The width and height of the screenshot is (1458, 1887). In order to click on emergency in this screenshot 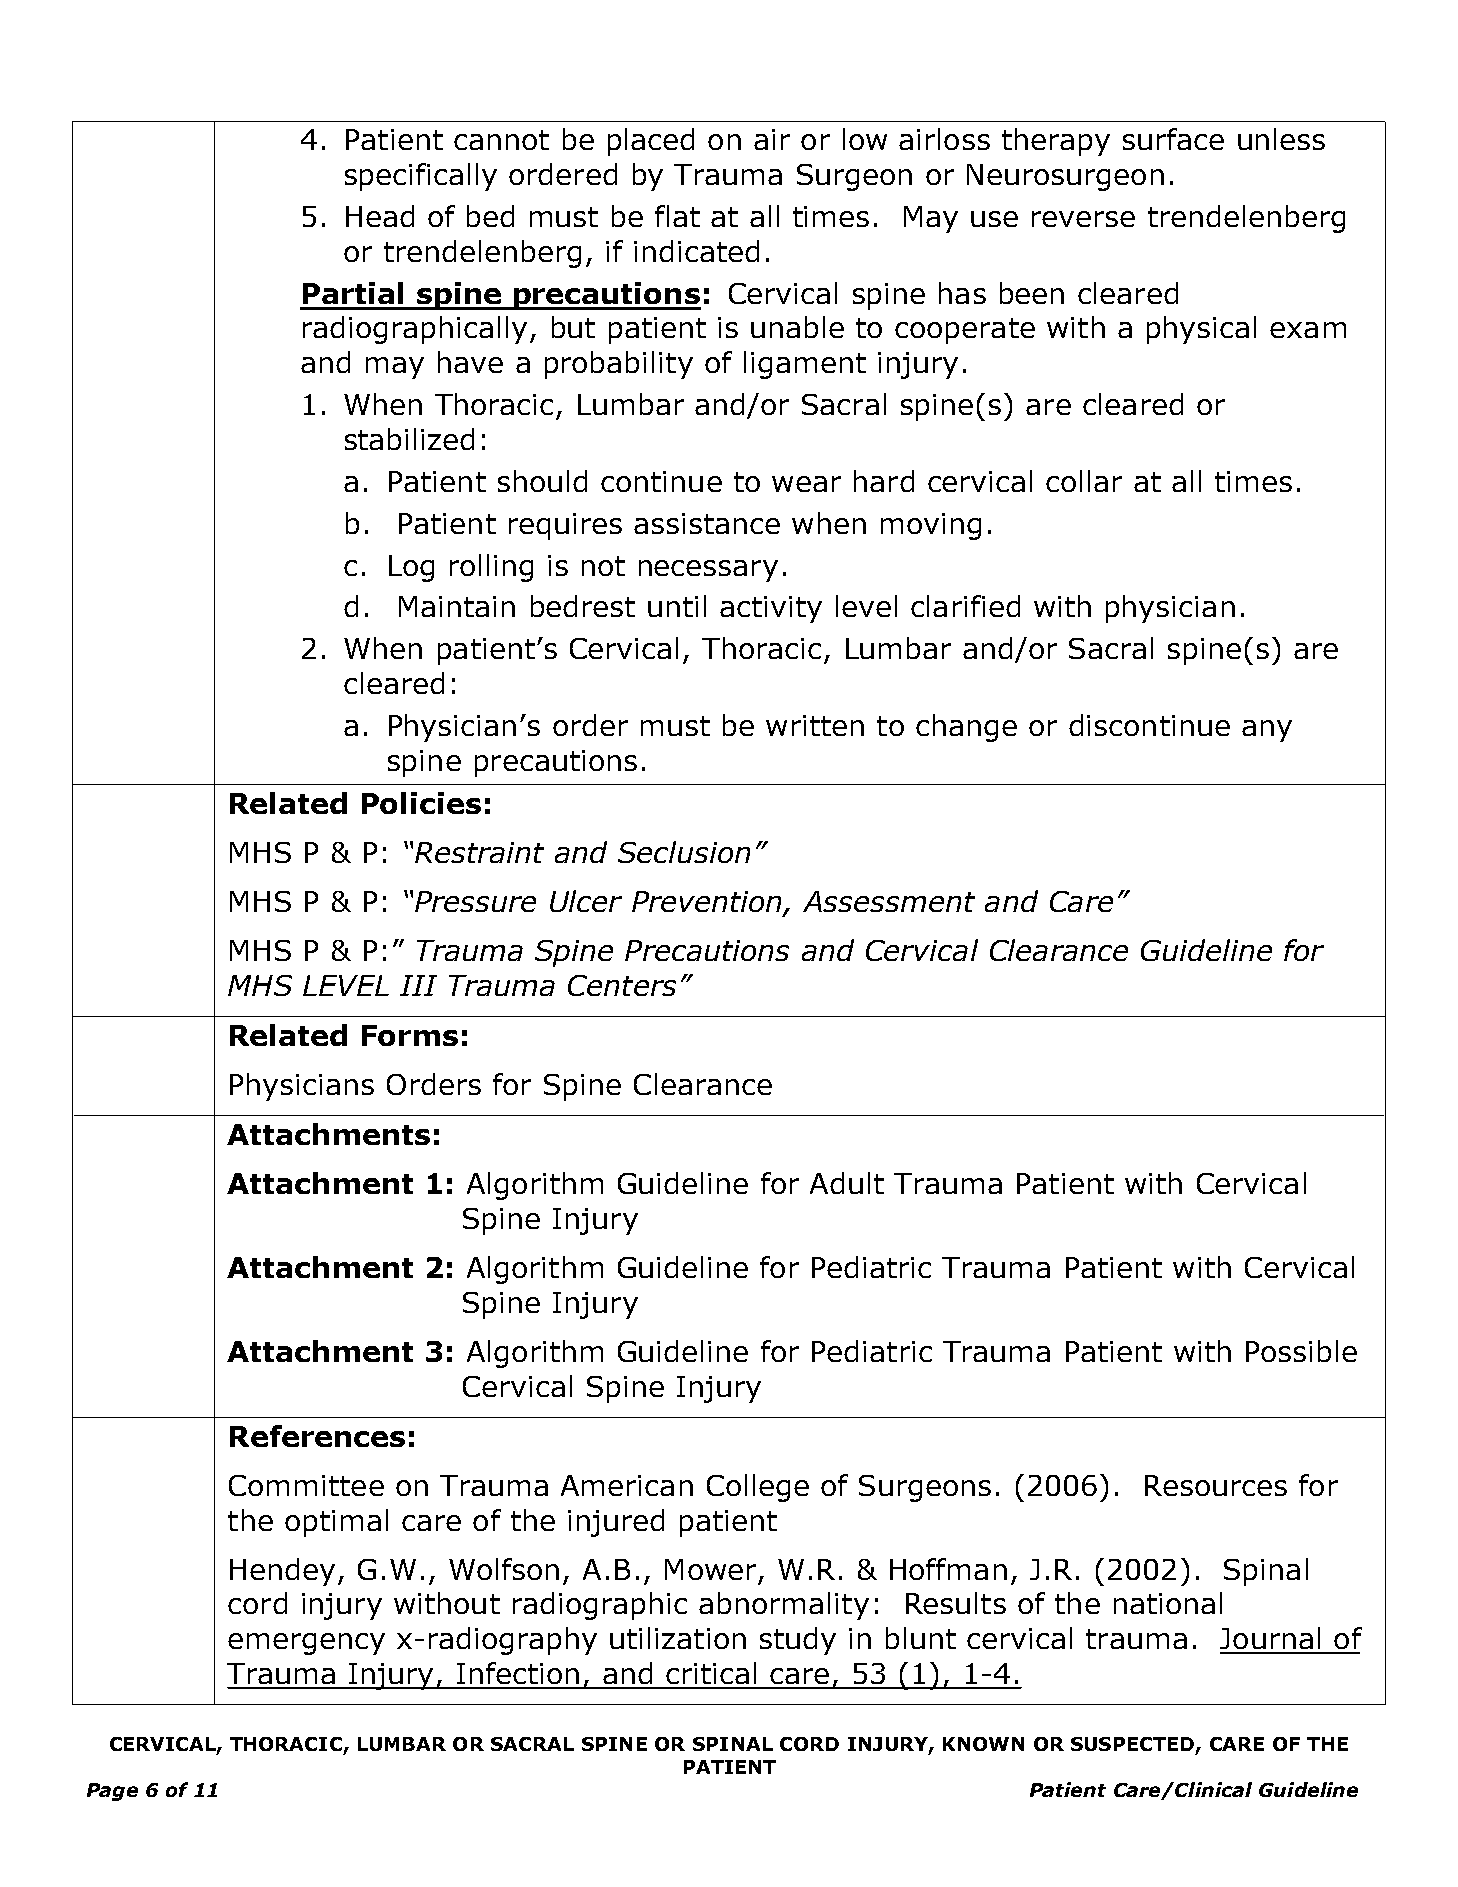, I will do `click(306, 1644)`.
